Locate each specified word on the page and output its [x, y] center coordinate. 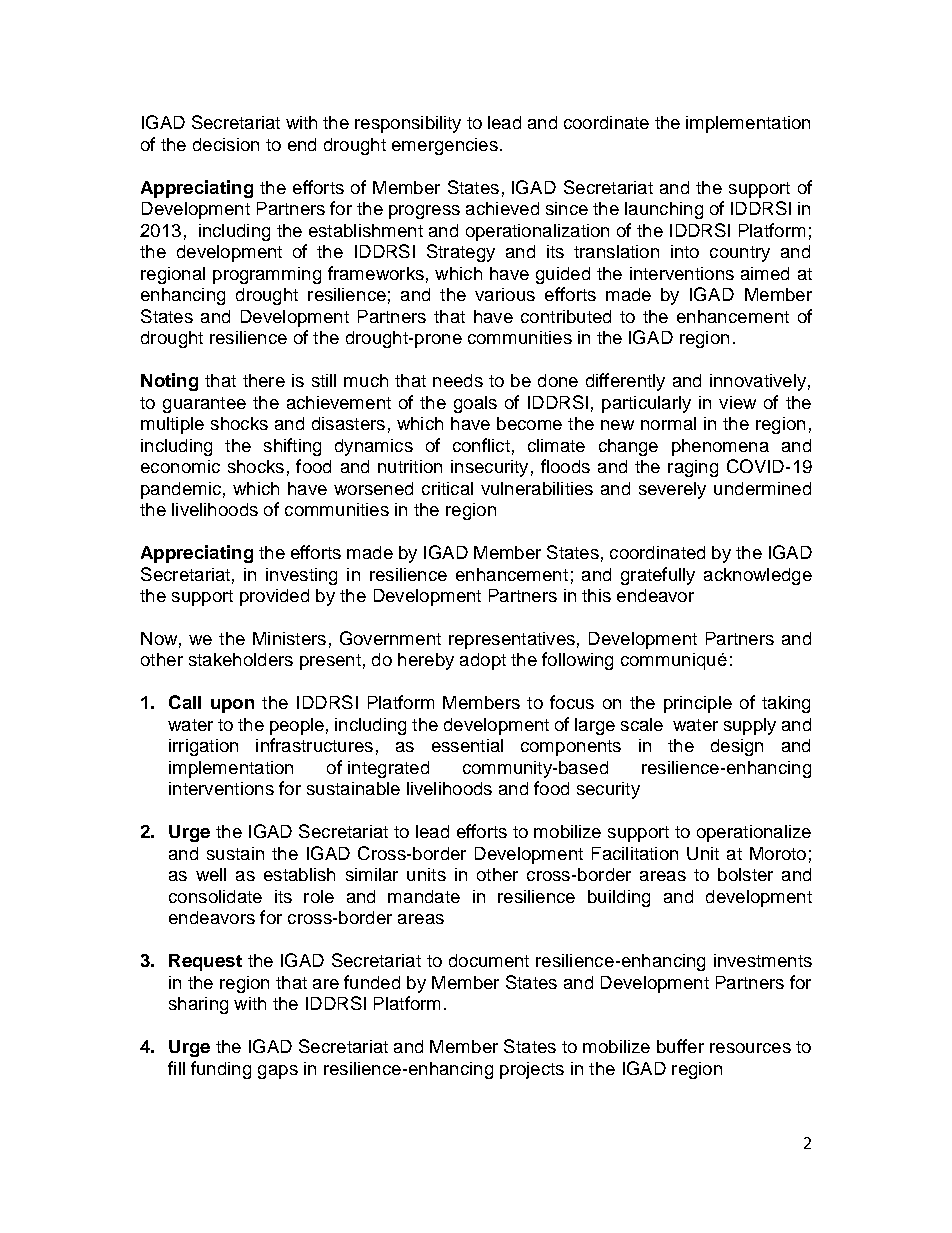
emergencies [445, 146]
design [737, 747]
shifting [292, 447]
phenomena [720, 447]
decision [226, 144]
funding [221, 1070]
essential [467, 745]
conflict [481, 445]
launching [664, 210]
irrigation [203, 747]
